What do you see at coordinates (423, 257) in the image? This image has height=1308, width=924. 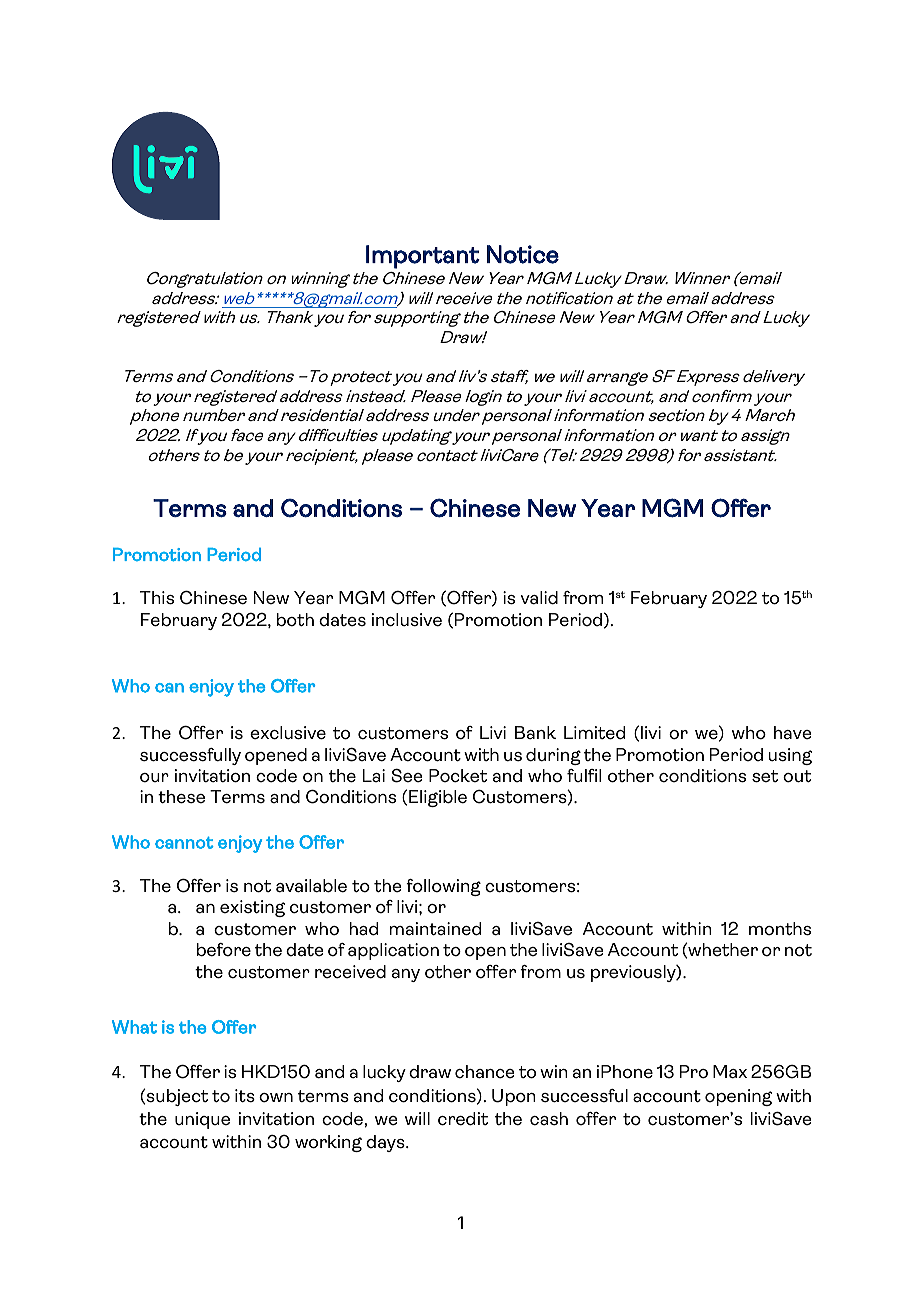 I see `Important` at bounding box center [423, 257].
